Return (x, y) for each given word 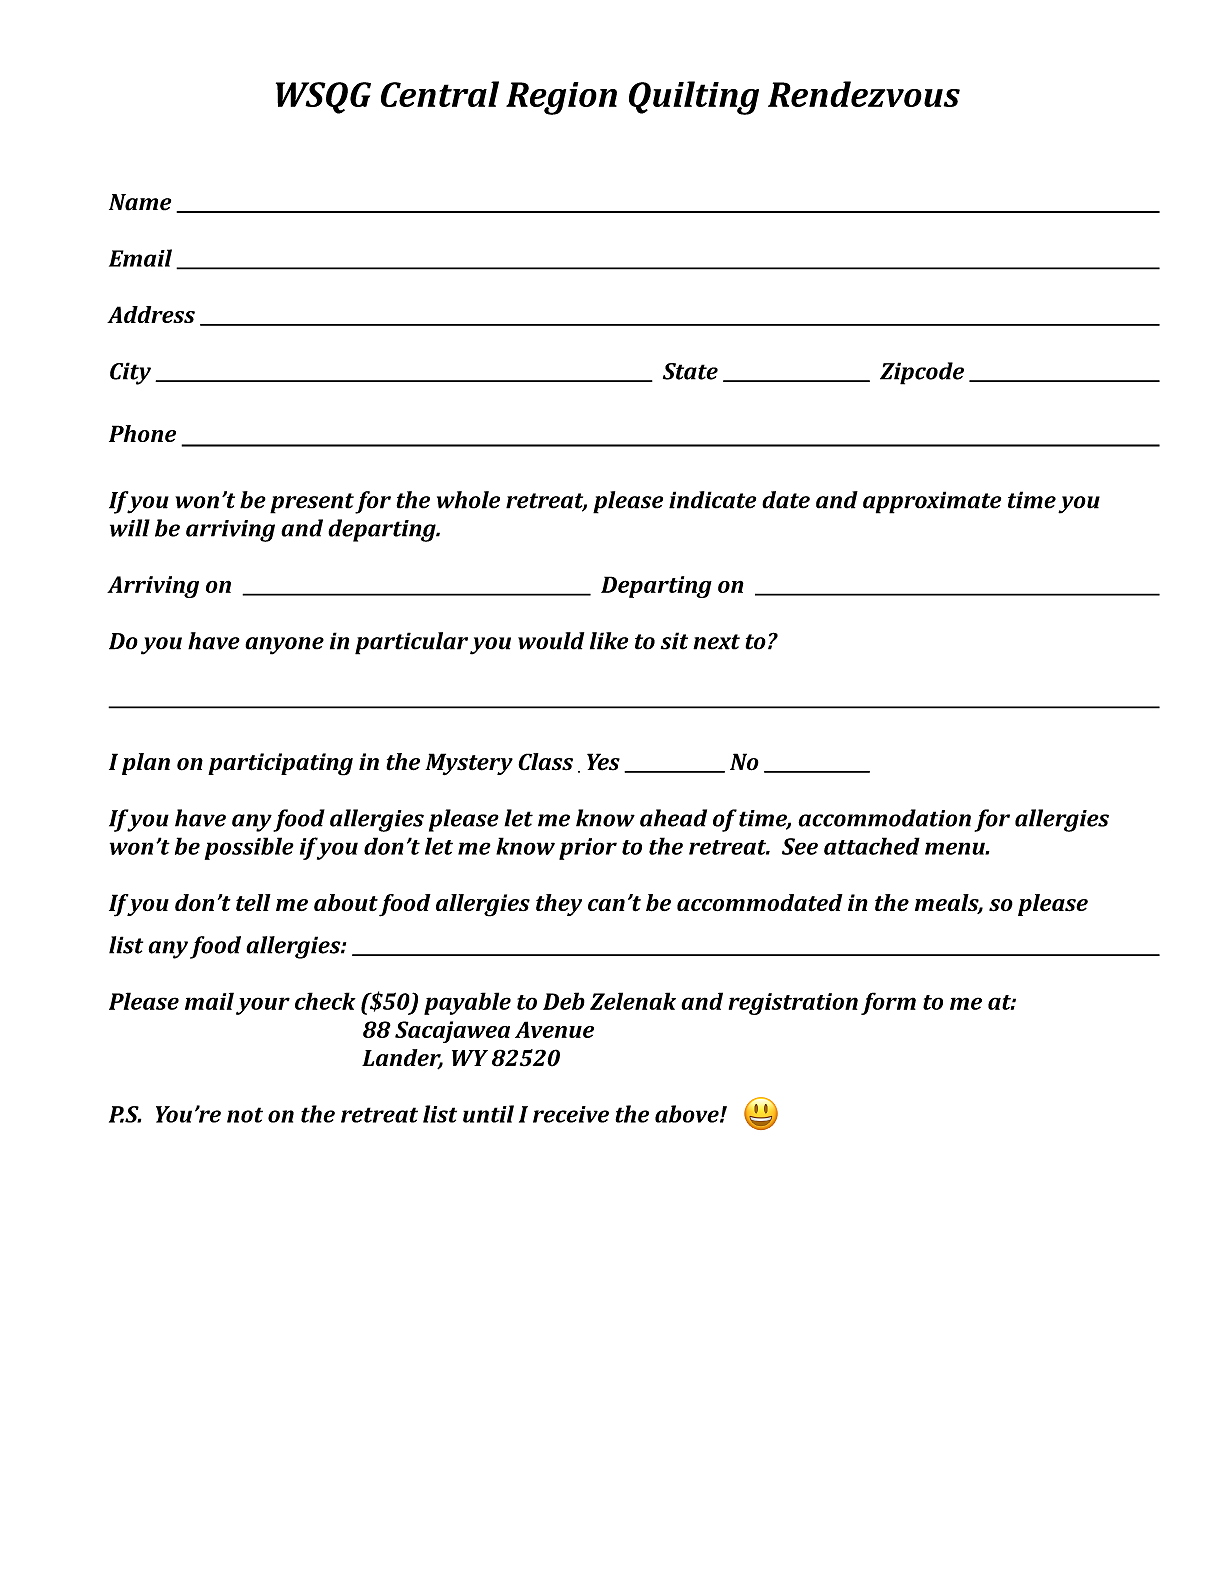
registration (793, 1004)
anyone (284, 646)
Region (561, 98)
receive (571, 1114)
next (716, 642)
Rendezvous (864, 94)
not (245, 1115)
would (551, 641)
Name (140, 202)
